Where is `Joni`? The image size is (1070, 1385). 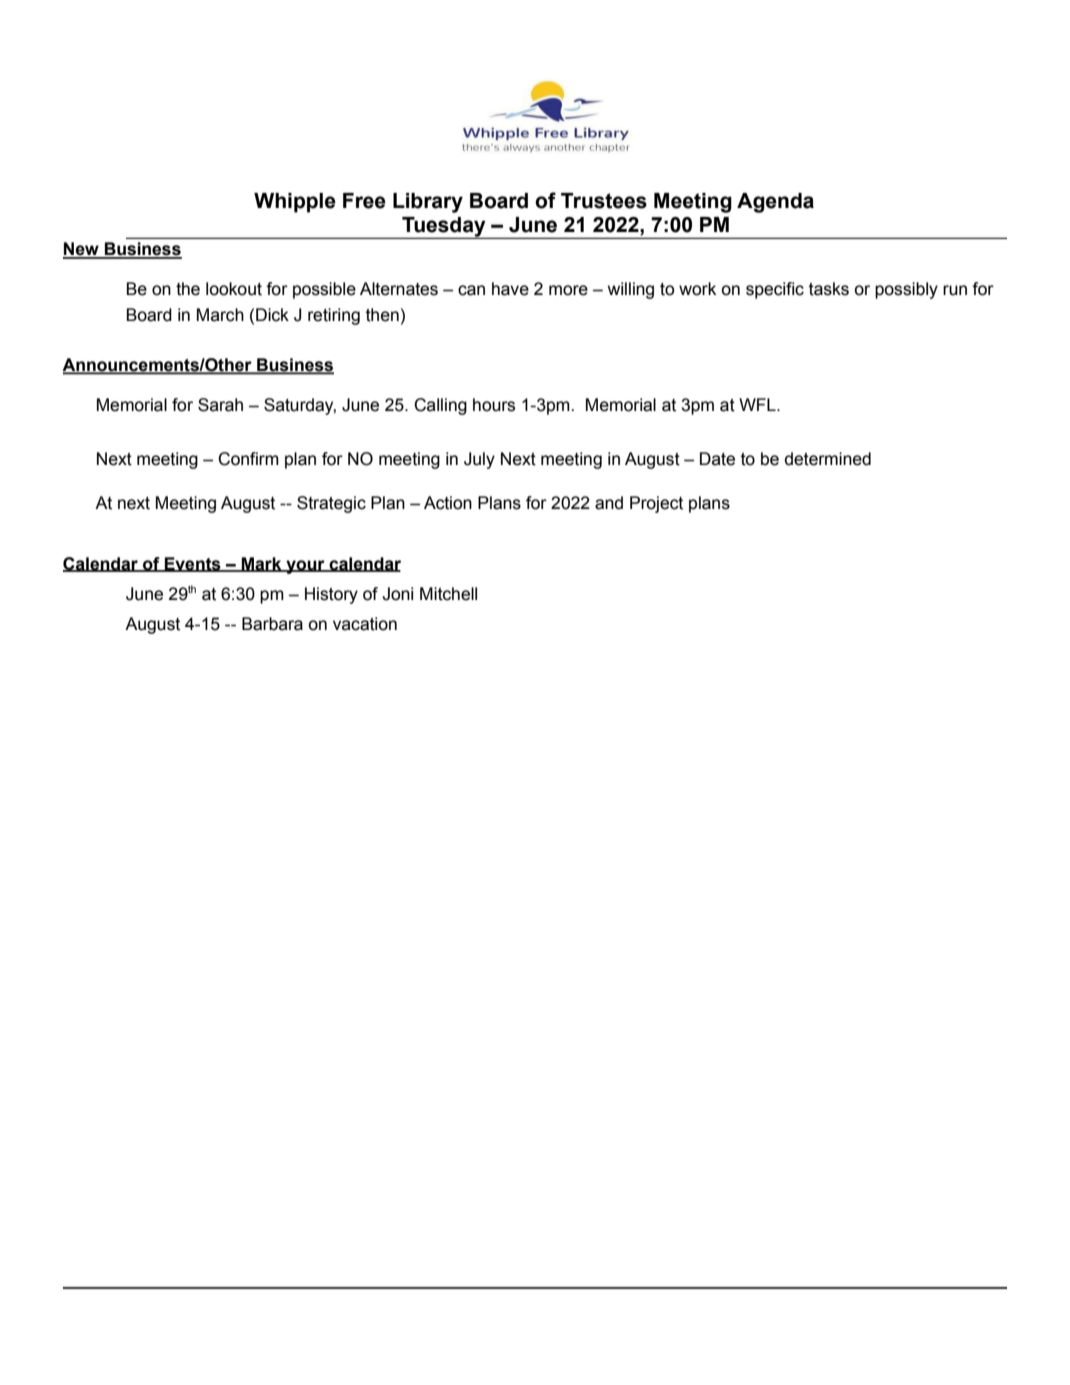
Joni is located at coordinates (397, 594).
